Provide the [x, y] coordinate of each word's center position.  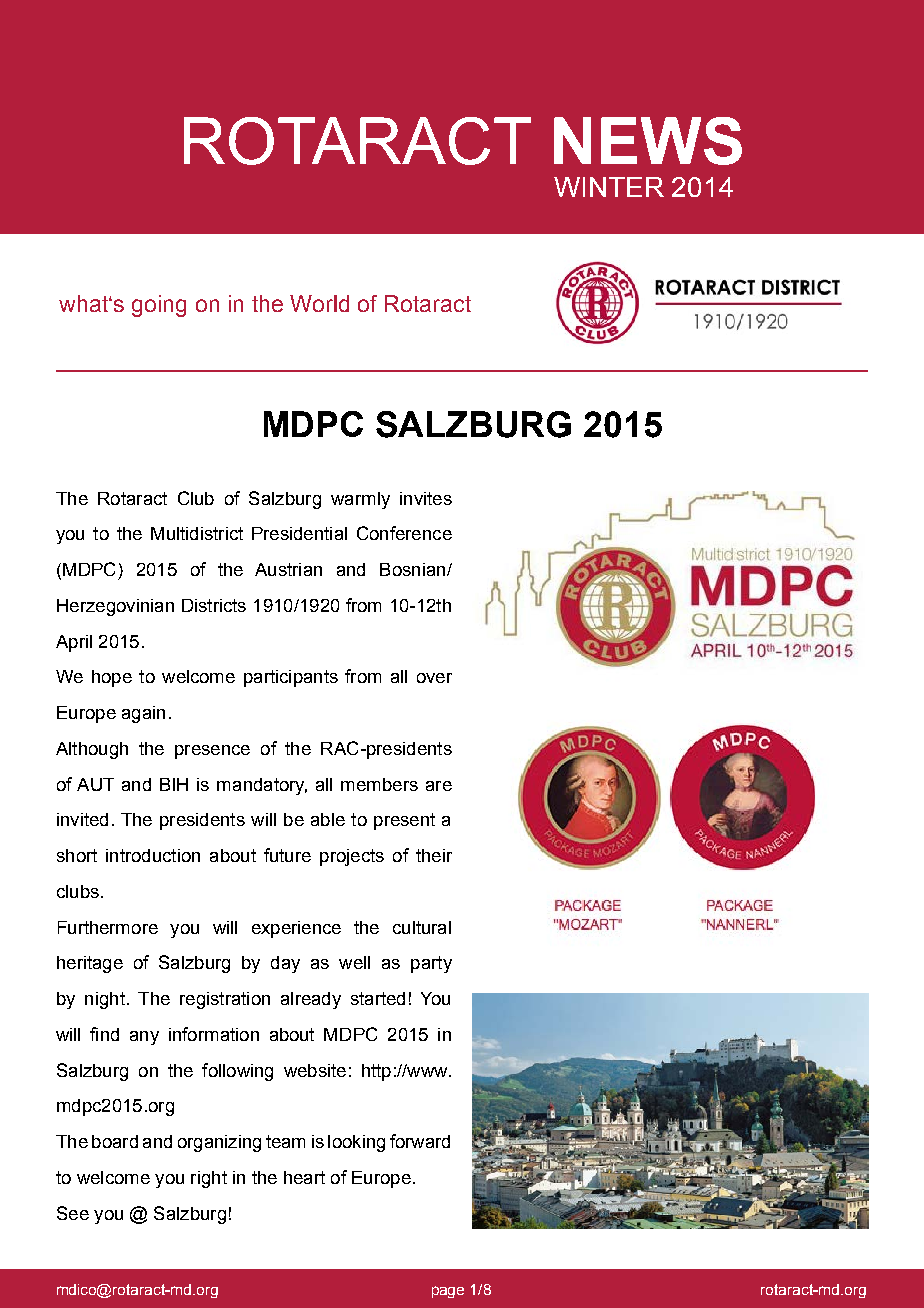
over [434, 678]
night [105, 1000]
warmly [360, 500]
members [379, 784]
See [73, 1213]
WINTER [609, 187]
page [448, 1292]
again [143, 714]
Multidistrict [197, 533]
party [431, 964]
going [159, 306]
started [378, 998]
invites [426, 498]
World [319, 303]
